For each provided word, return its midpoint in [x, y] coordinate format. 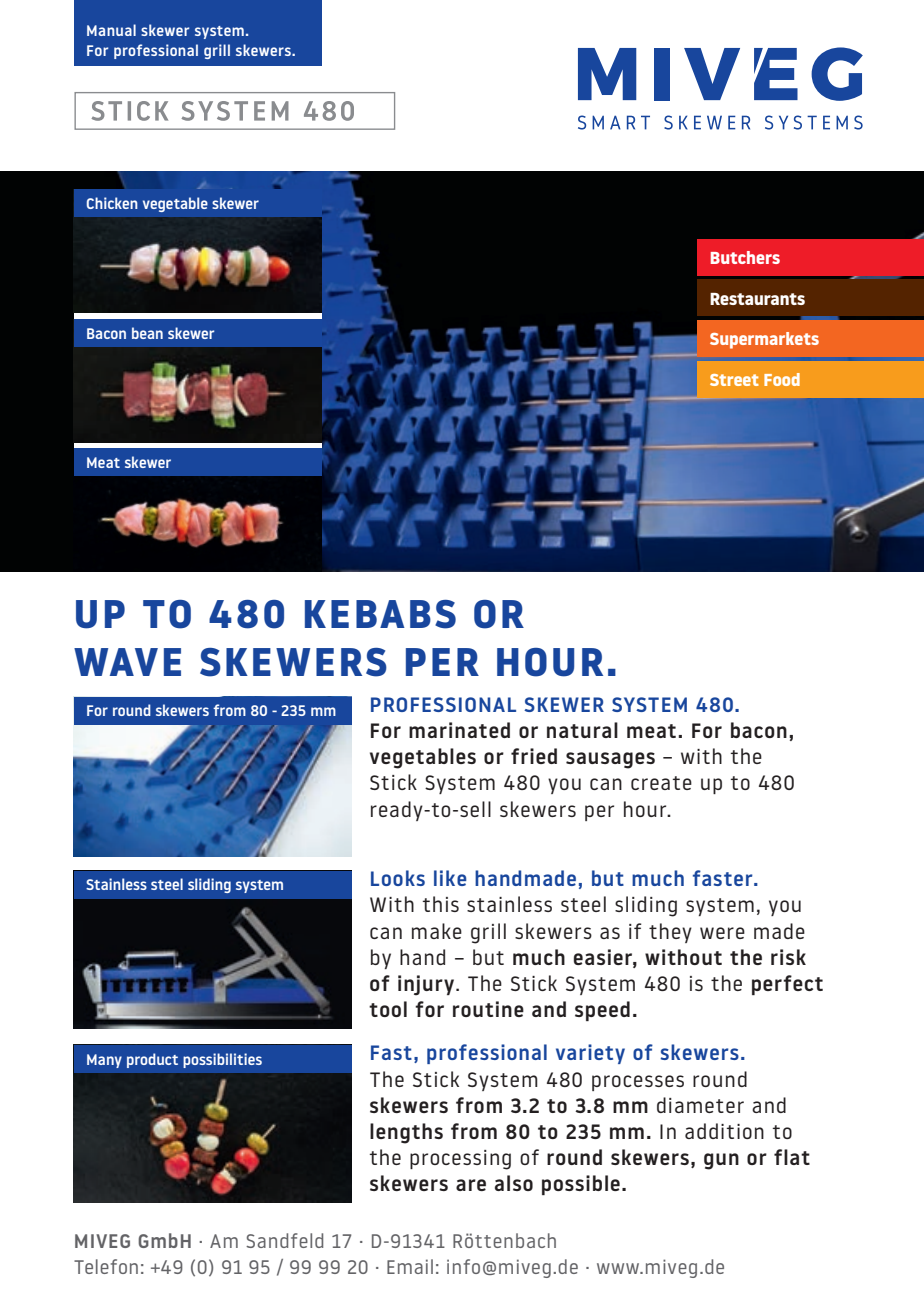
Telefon [106, 1266]
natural [582, 730]
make [437, 931]
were [722, 933]
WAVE [127, 662]
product [152, 1060]
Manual [111, 30]
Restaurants [757, 299]
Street [734, 380]
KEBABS [380, 614]
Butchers [745, 257]
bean [147, 333]
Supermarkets [764, 340]
